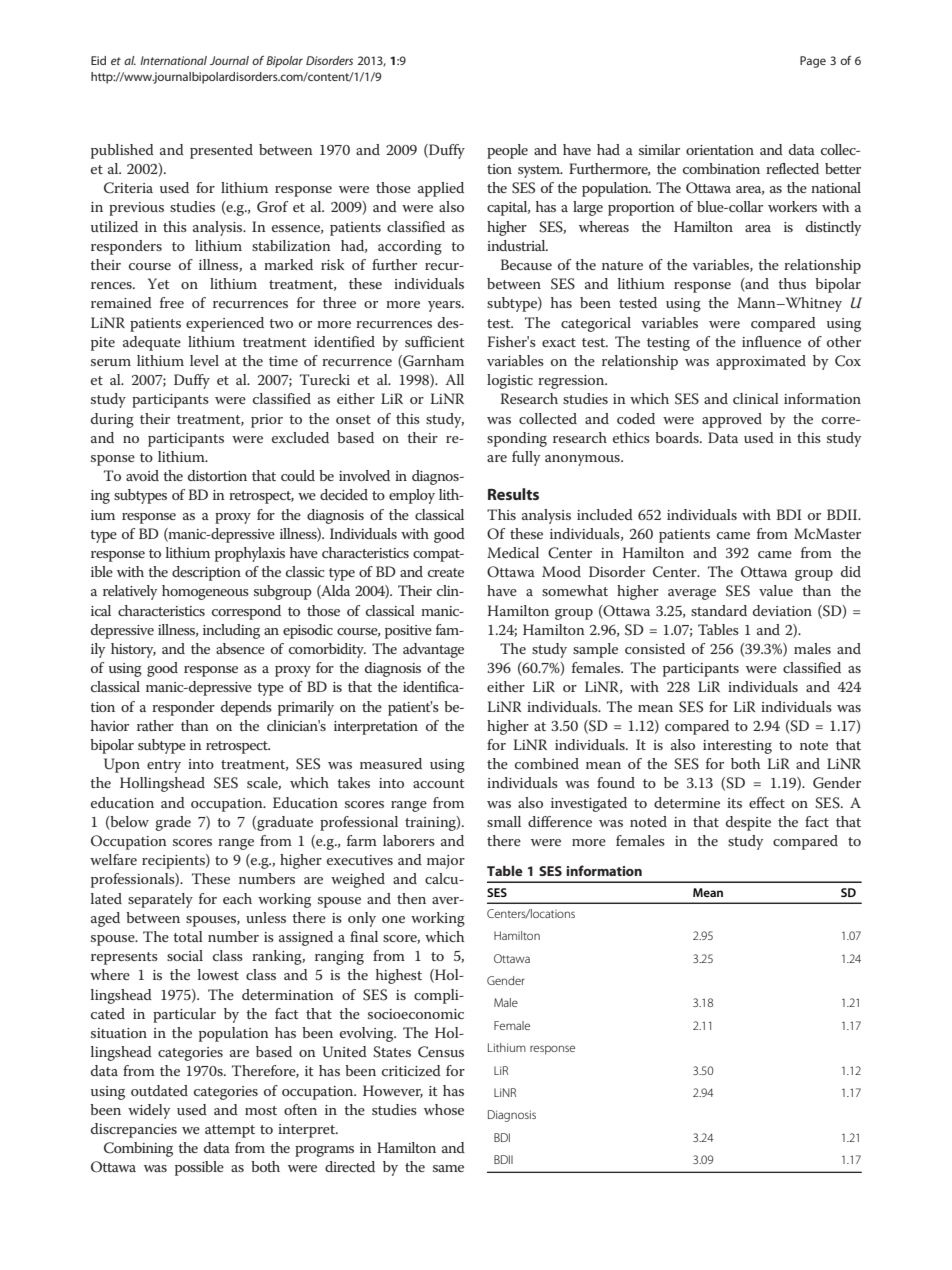  Describe the element at coordinates (813, 62) in the page. I see `Page` at that location.
